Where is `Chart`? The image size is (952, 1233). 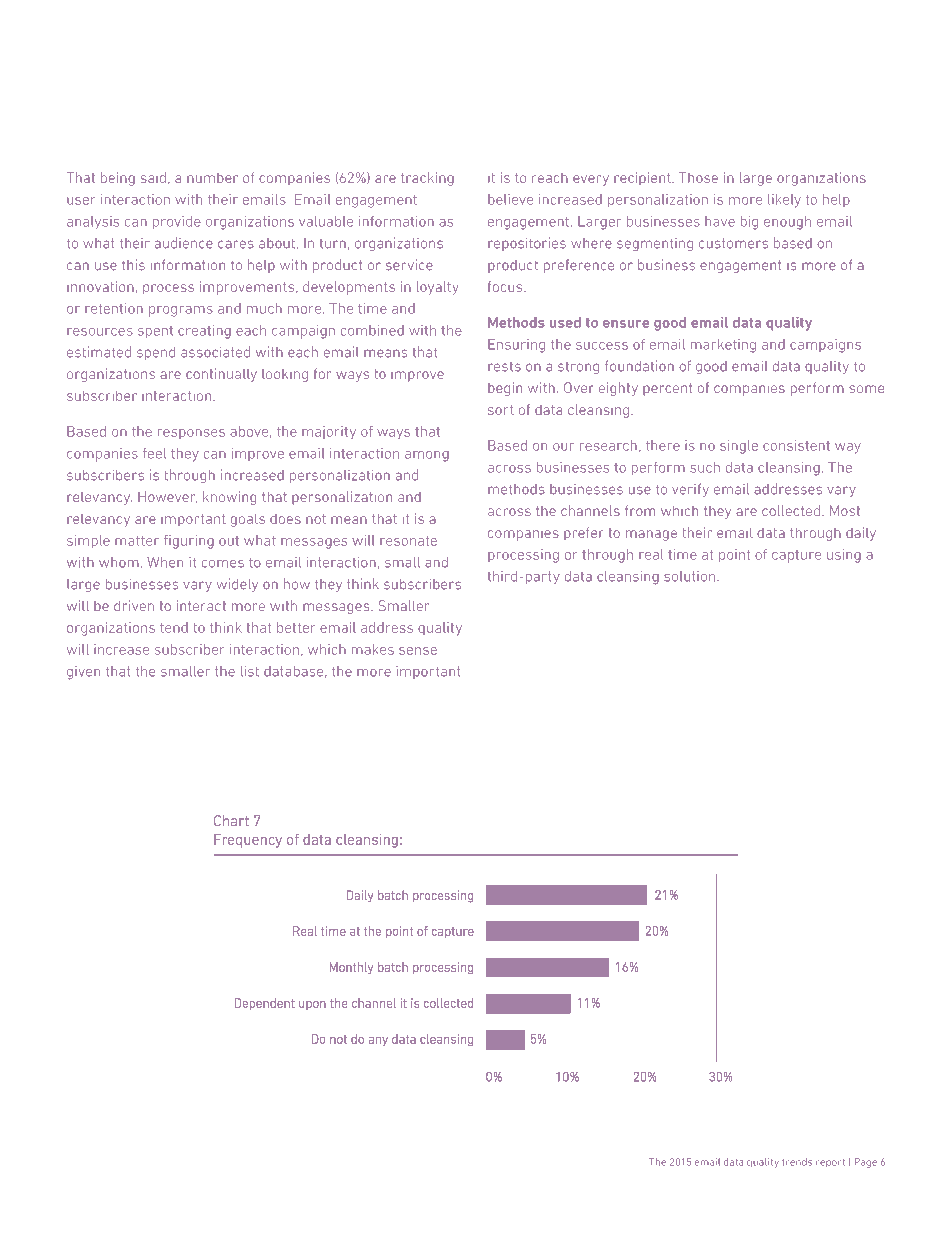
Chart is located at coordinates (231, 820).
